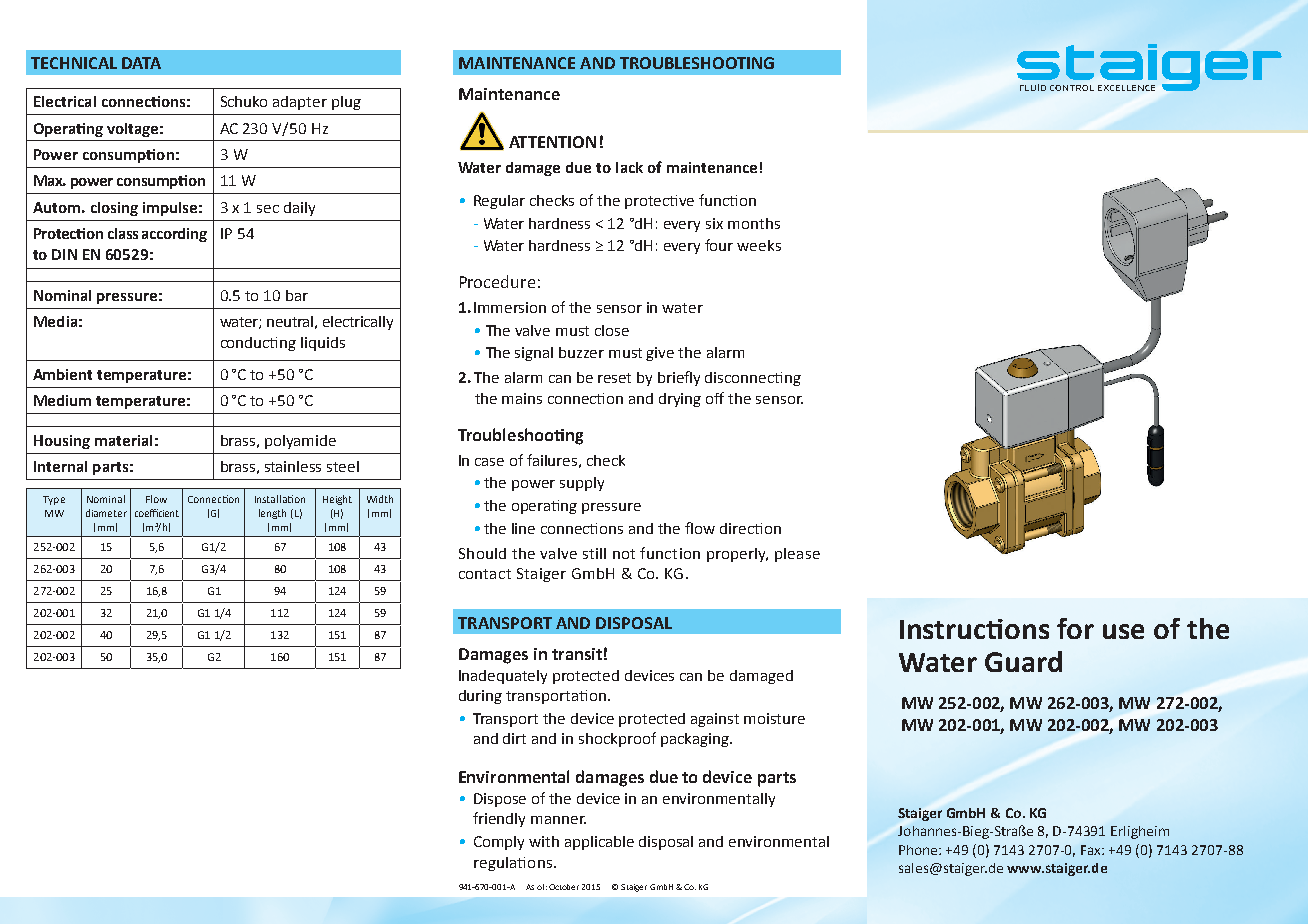 The image size is (1308, 924). I want to click on cient, so click(167, 513).
